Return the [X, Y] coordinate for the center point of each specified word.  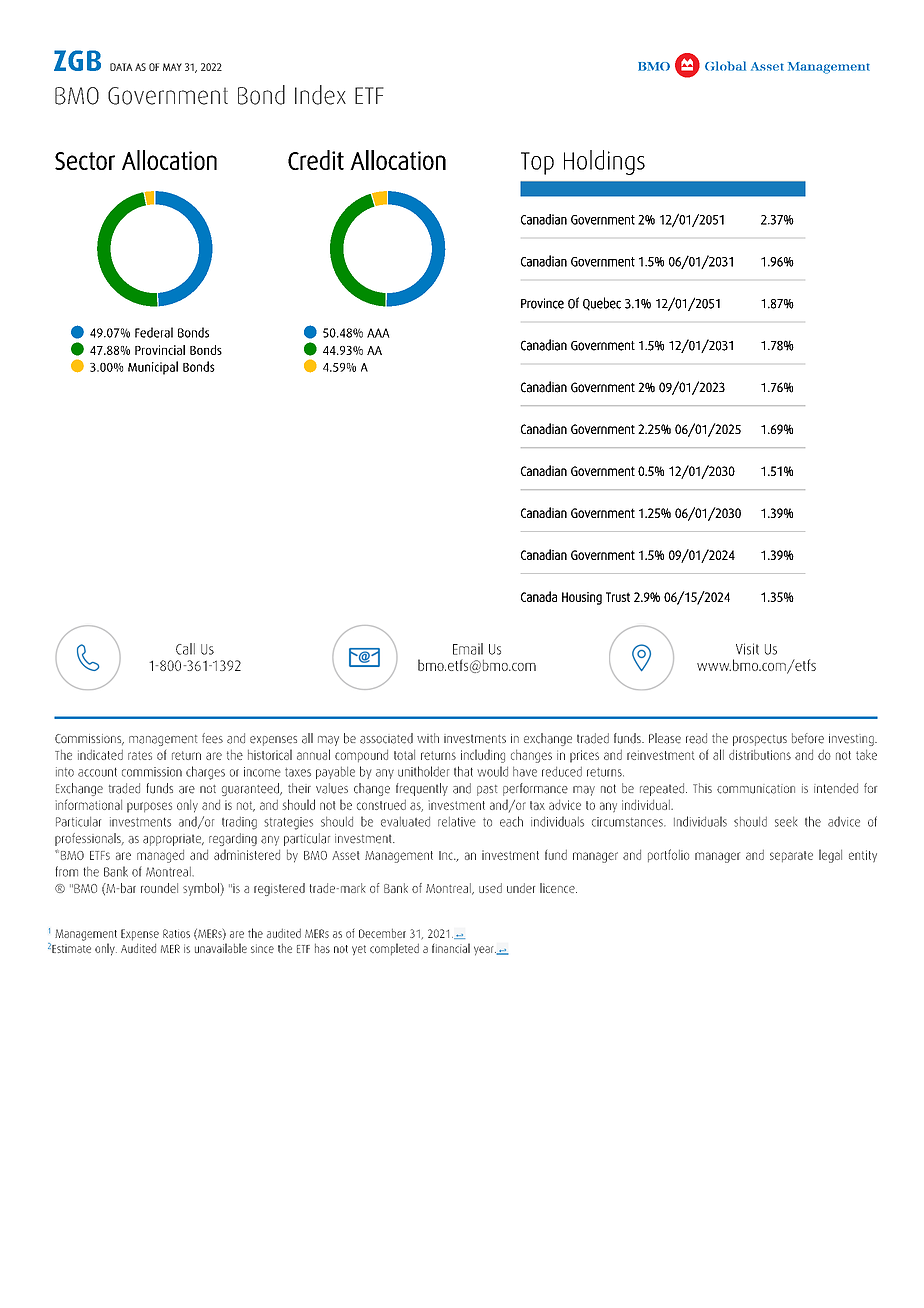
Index [320, 95]
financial [451, 948]
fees [212, 738]
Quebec [602, 304]
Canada [539, 596]
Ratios [176, 933]
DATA [121, 67]
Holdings [604, 162]
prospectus [760, 740]
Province [542, 303]
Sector [85, 161]
